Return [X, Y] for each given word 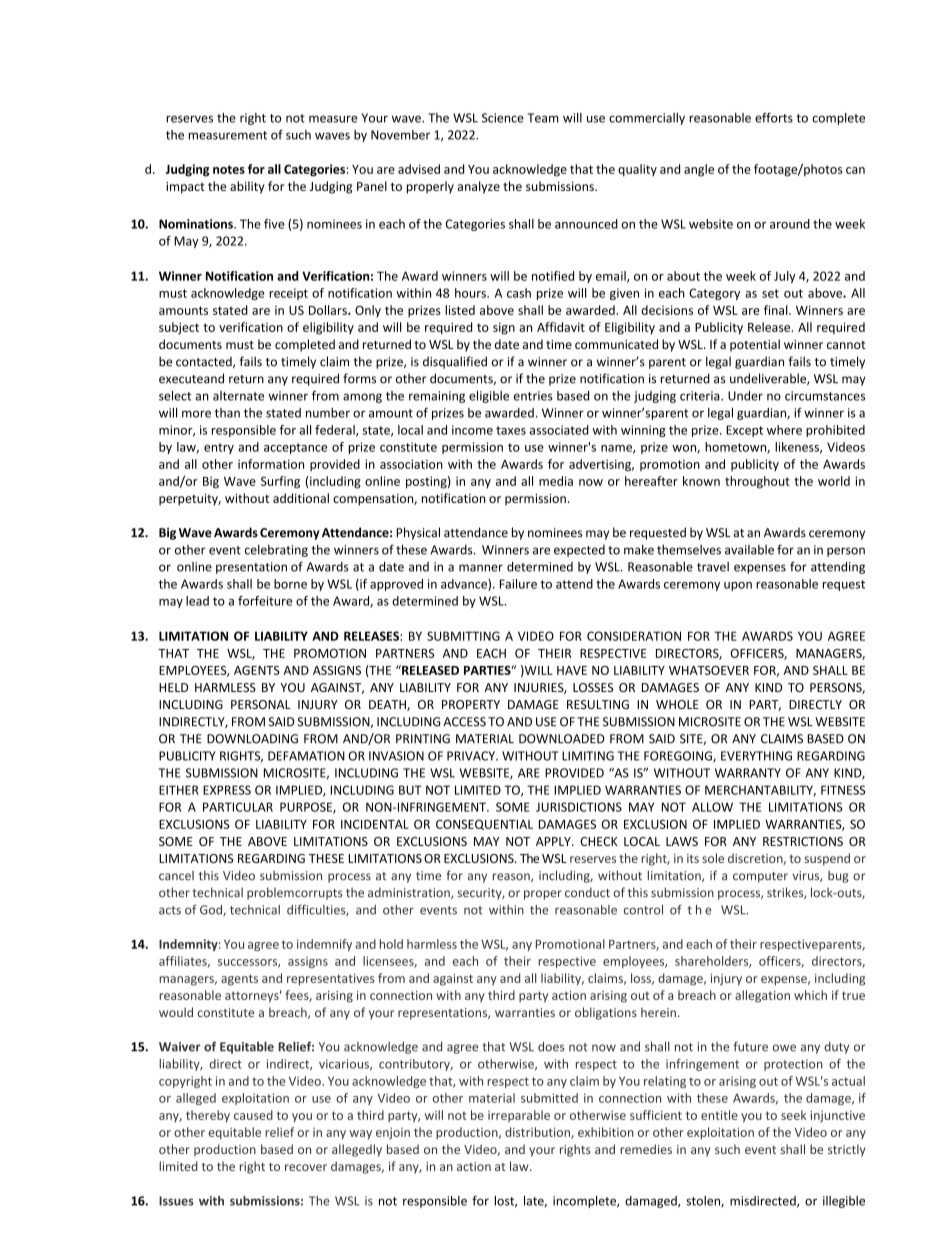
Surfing [280, 482]
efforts [774, 117]
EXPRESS [227, 790]
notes [229, 169]
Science [503, 118]
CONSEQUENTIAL [484, 824]
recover [306, 1167]
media [556, 481]
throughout [757, 482]
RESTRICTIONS [803, 841]
